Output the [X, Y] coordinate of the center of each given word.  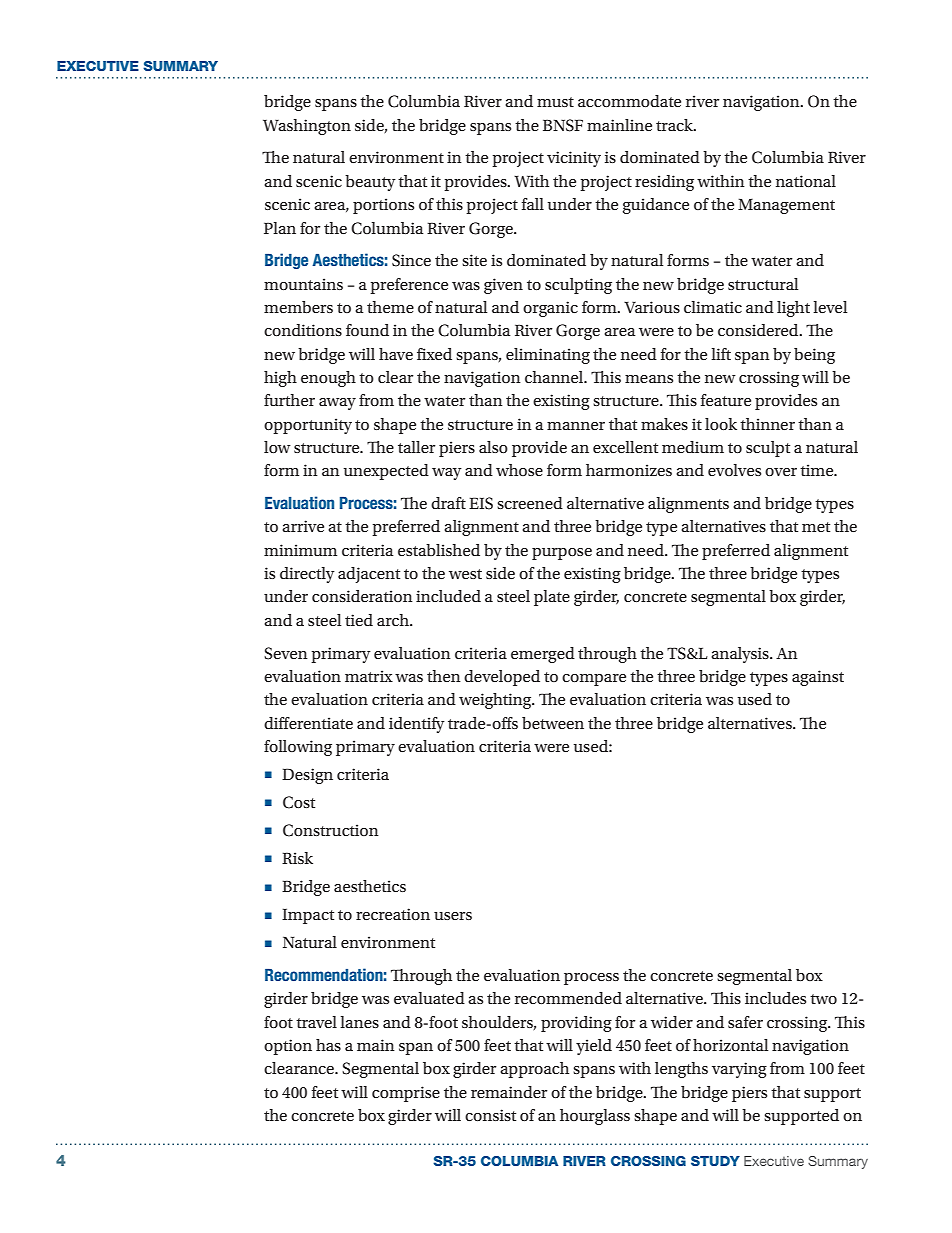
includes [775, 998]
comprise [406, 1094]
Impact [308, 916]
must [555, 102]
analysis [741, 655]
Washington [307, 127]
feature [726, 400]
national [806, 181]
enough [328, 379]
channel [555, 377]
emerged [543, 655]
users [453, 916]
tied [359, 620]
